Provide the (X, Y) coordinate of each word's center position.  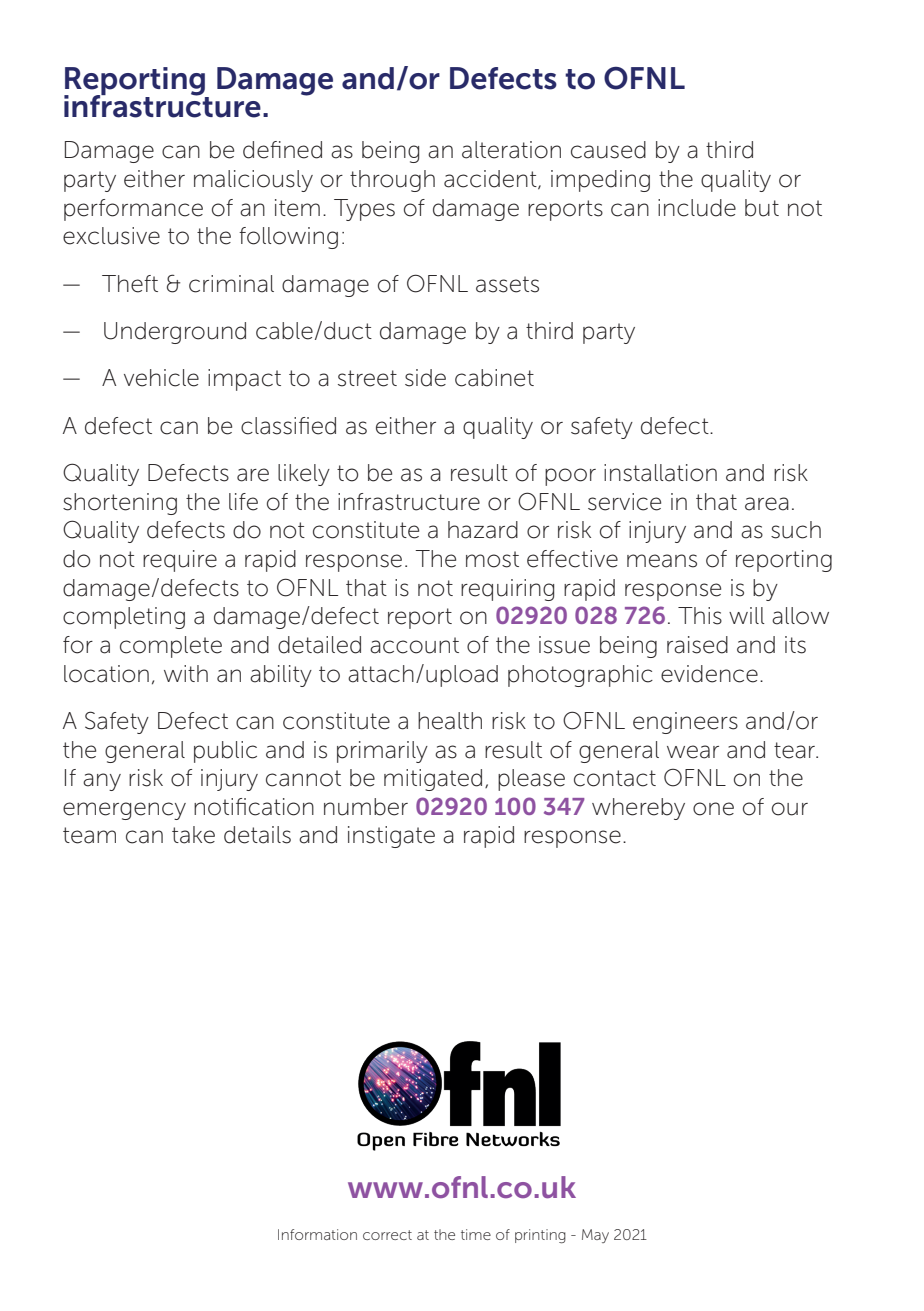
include (697, 208)
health (450, 721)
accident (491, 180)
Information (317, 1234)
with (186, 673)
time (476, 1234)
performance (133, 210)
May (595, 1236)
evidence (709, 674)
